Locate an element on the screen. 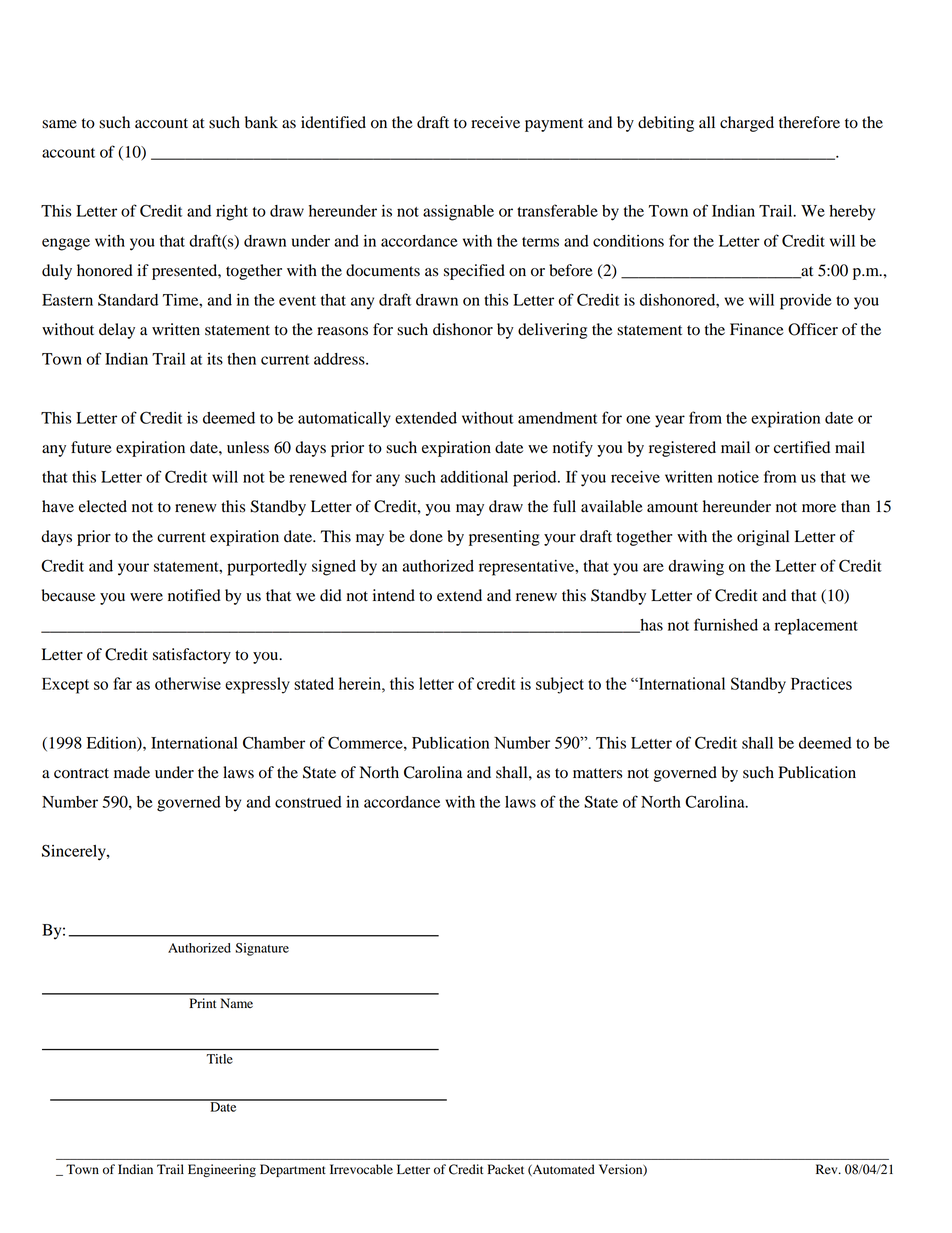 The height and width of the screenshot is (1233, 952). assignable is located at coordinates (458, 213).
